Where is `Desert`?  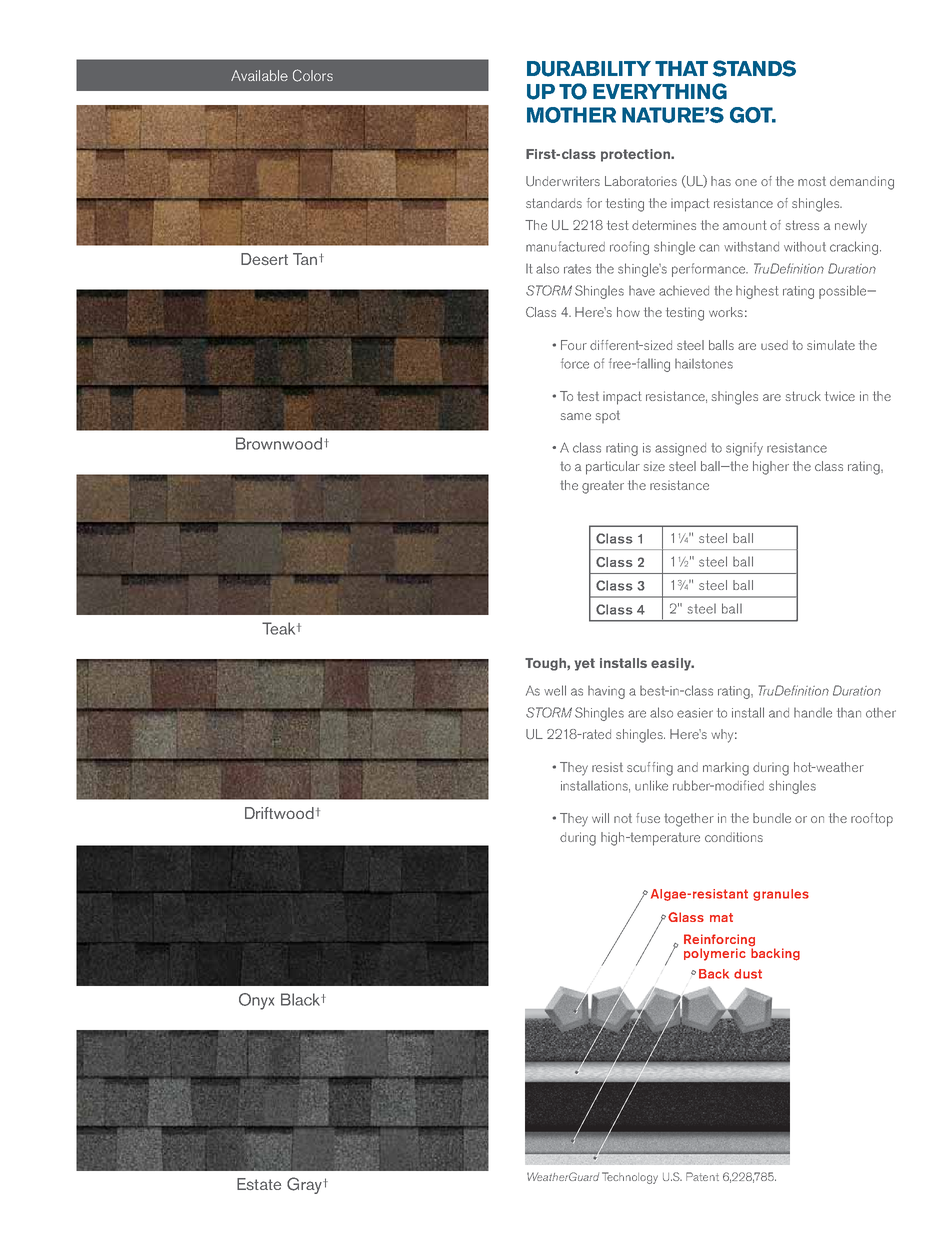 Desert is located at coordinates (264, 259).
